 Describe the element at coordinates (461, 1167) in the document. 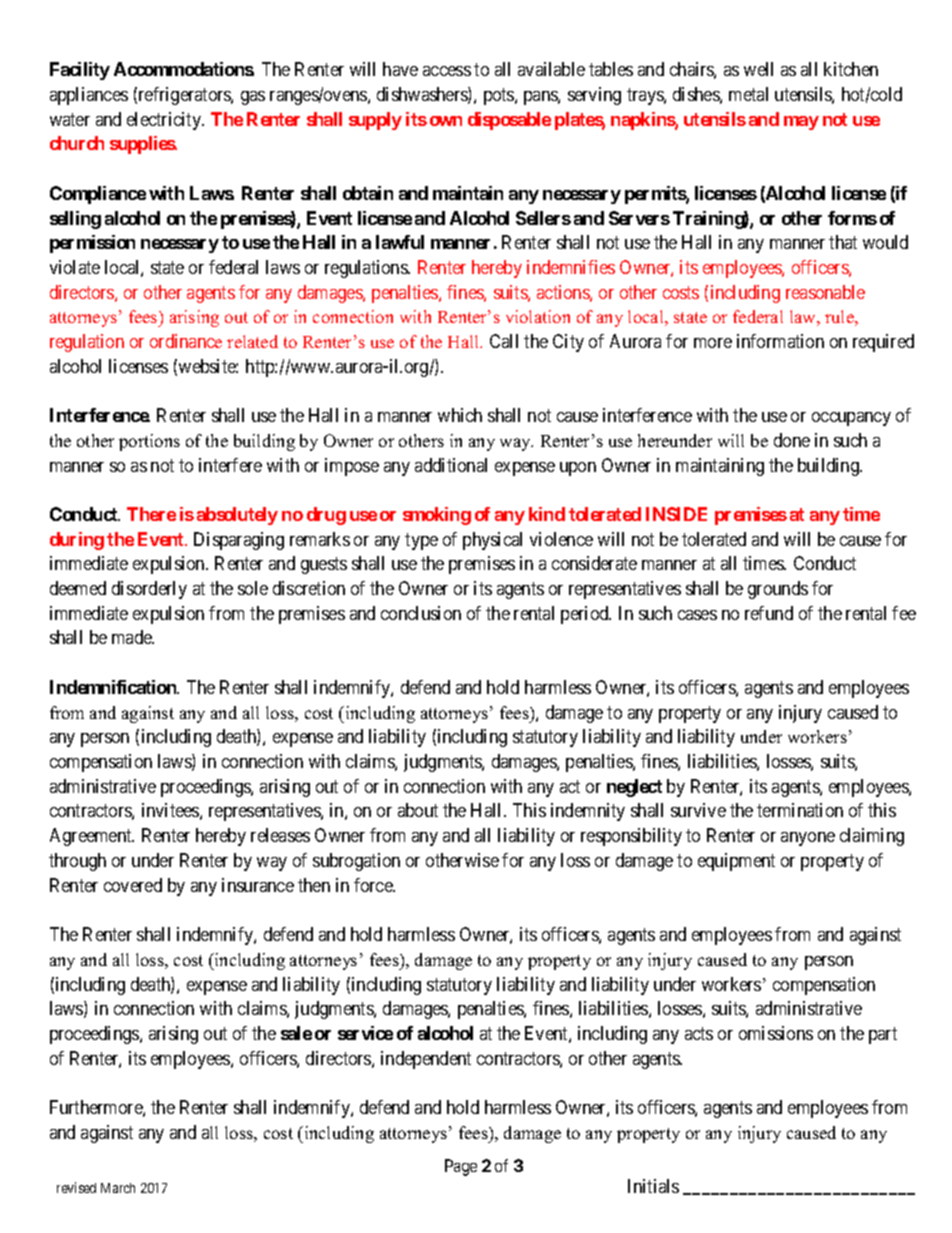

I see `Page` at that location.
